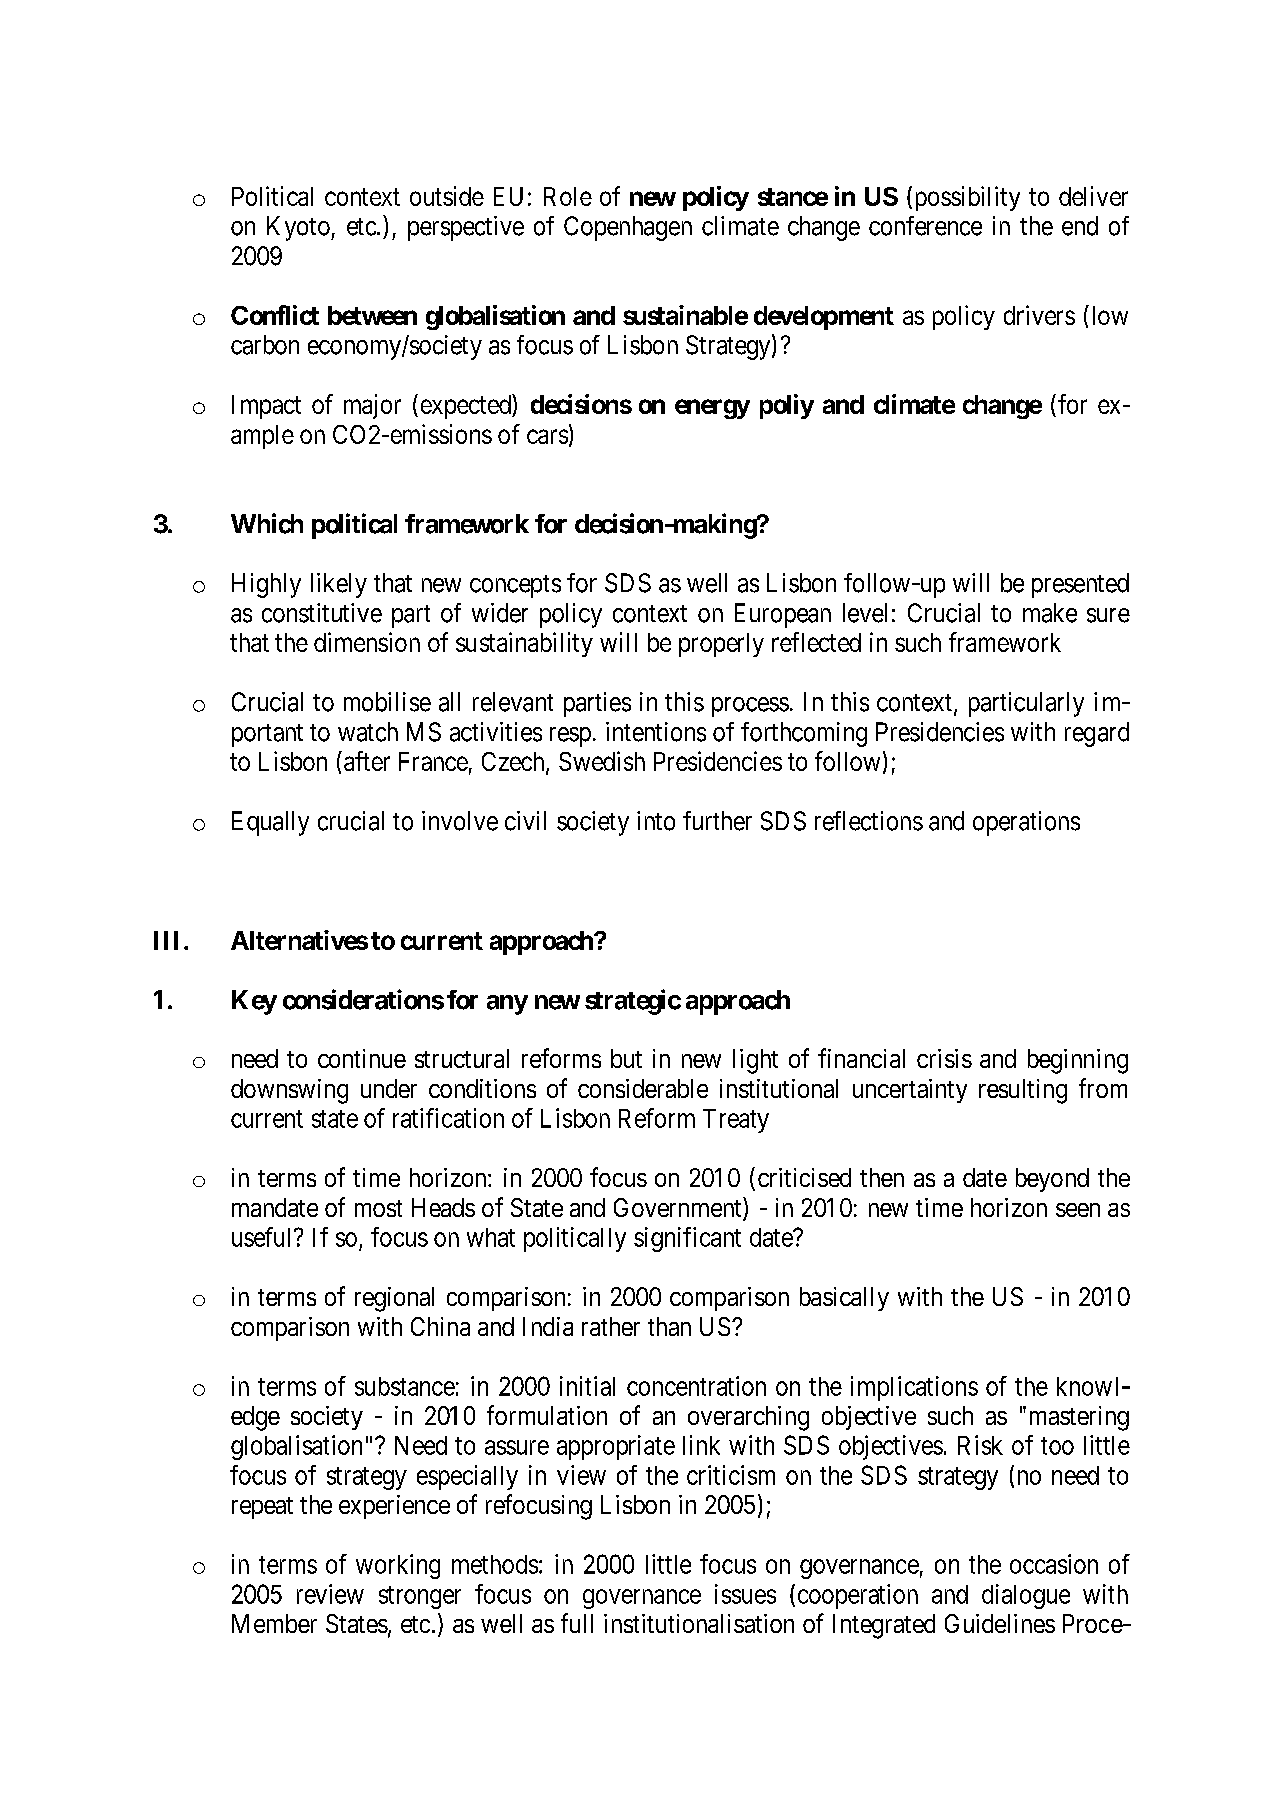 The image size is (1282, 1814). What do you see at coordinates (266, 585) in the page?
I see `Highly` at bounding box center [266, 585].
